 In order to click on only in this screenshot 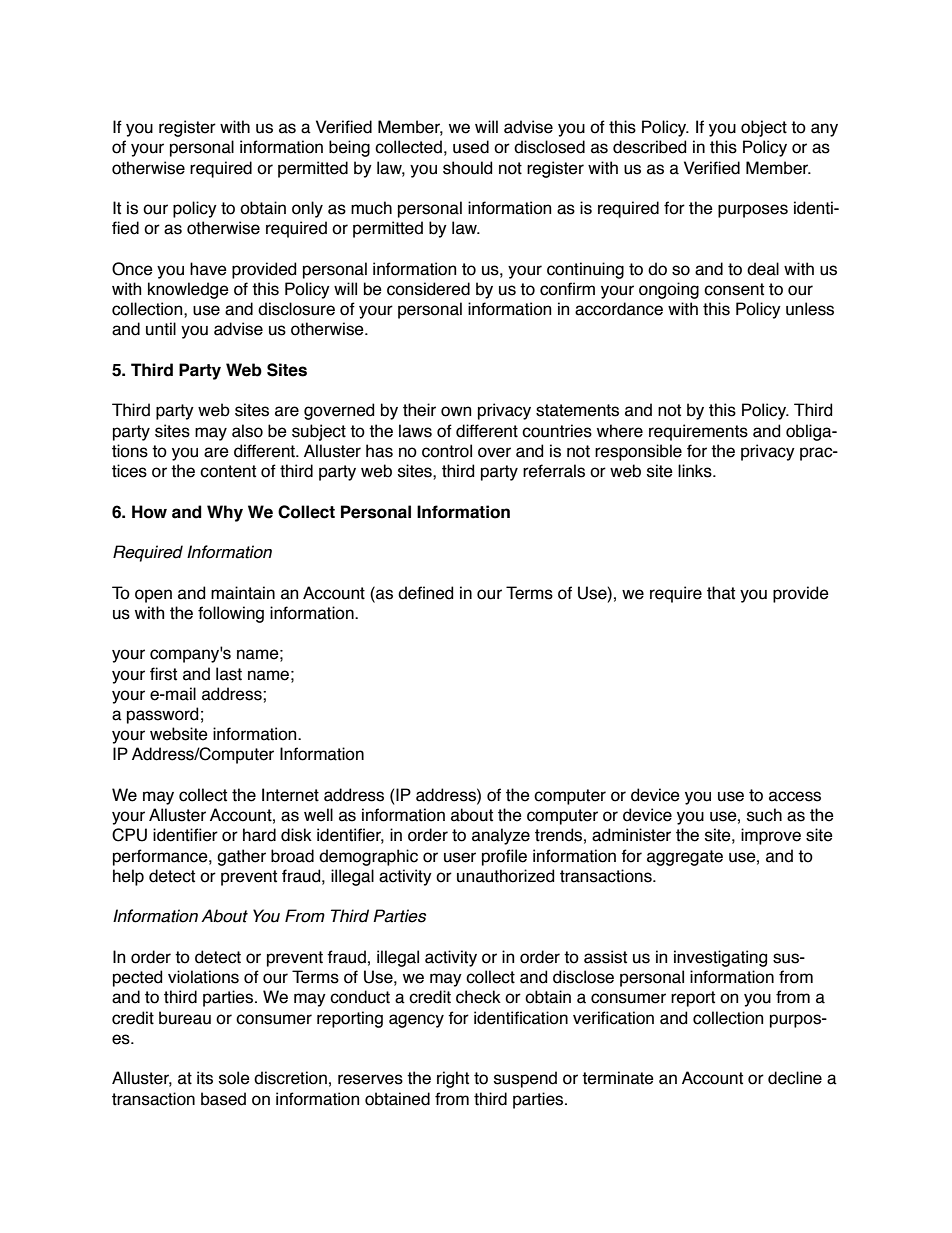, I will do `click(307, 209)`.
